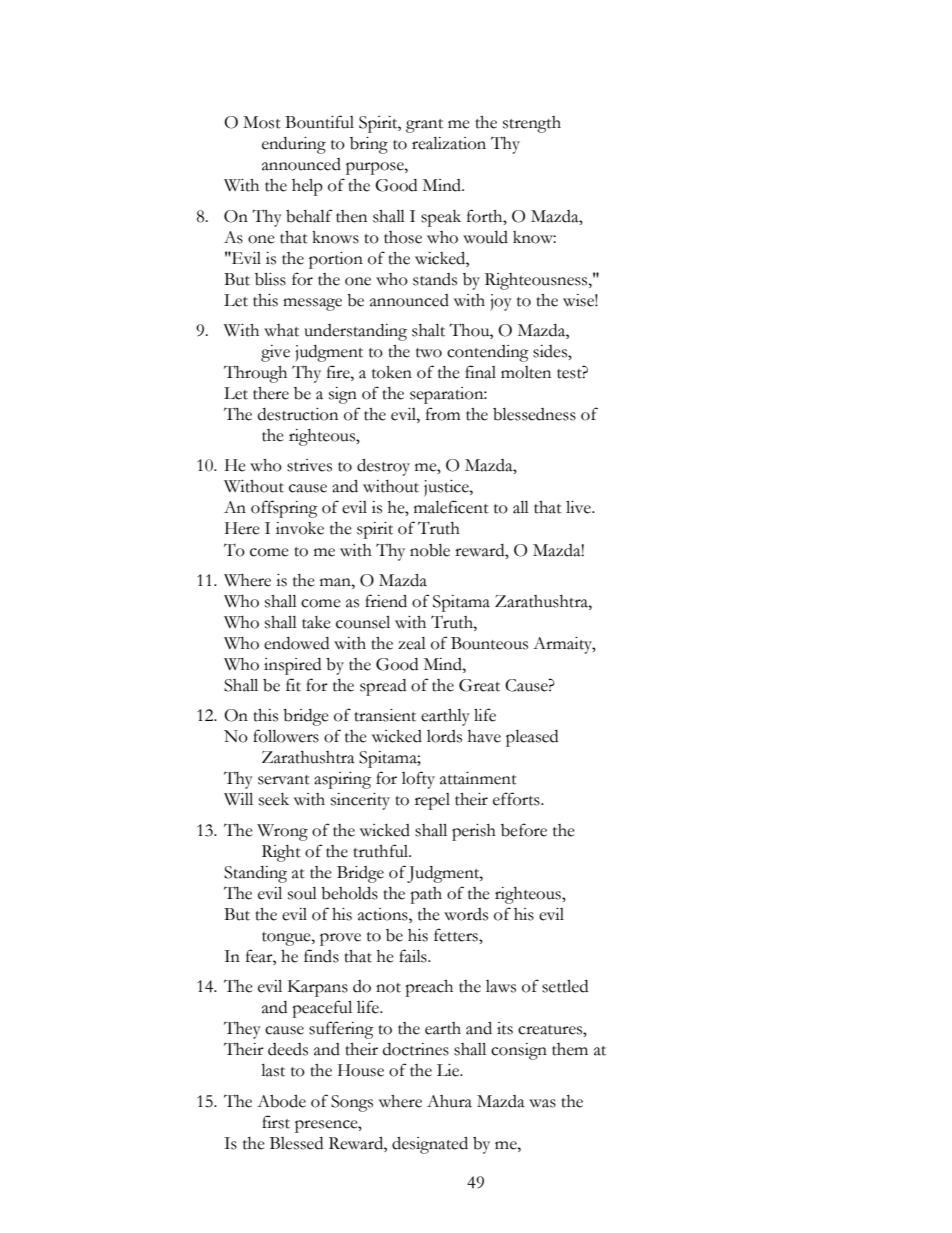 The height and width of the screenshot is (1233, 952). I want to click on zeal, so click(412, 643).
